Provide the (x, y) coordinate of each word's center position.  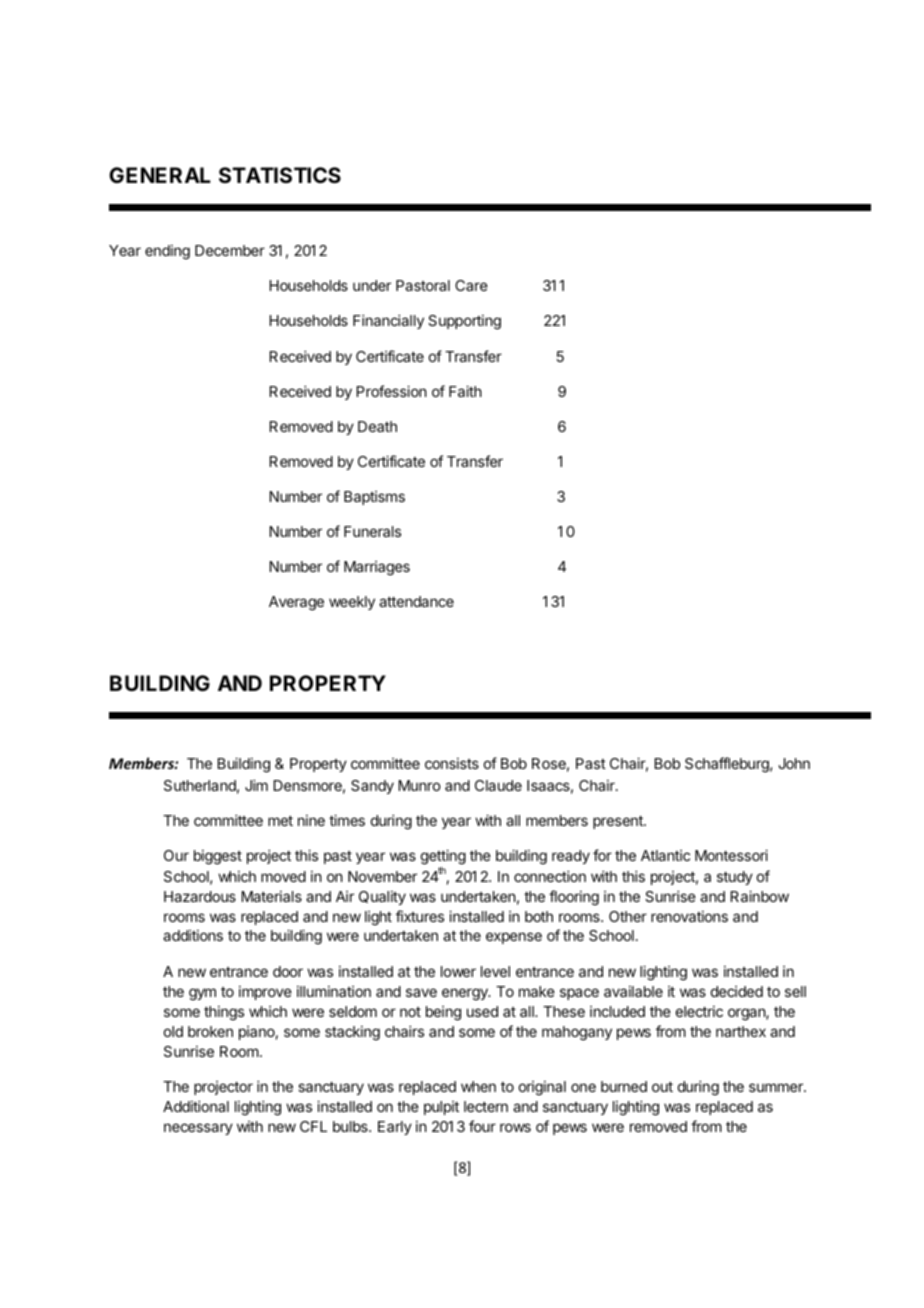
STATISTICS (280, 175)
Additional (196, 1106)
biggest (218, 857)
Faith (465, 391)
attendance (416, 601)
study (735, 878)
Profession (392, 391)
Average (296, 603)
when (478, 1086)
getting (443, 858)
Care (471, 285)
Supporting (464, 322)
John (794, 763)
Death (377, 426)
